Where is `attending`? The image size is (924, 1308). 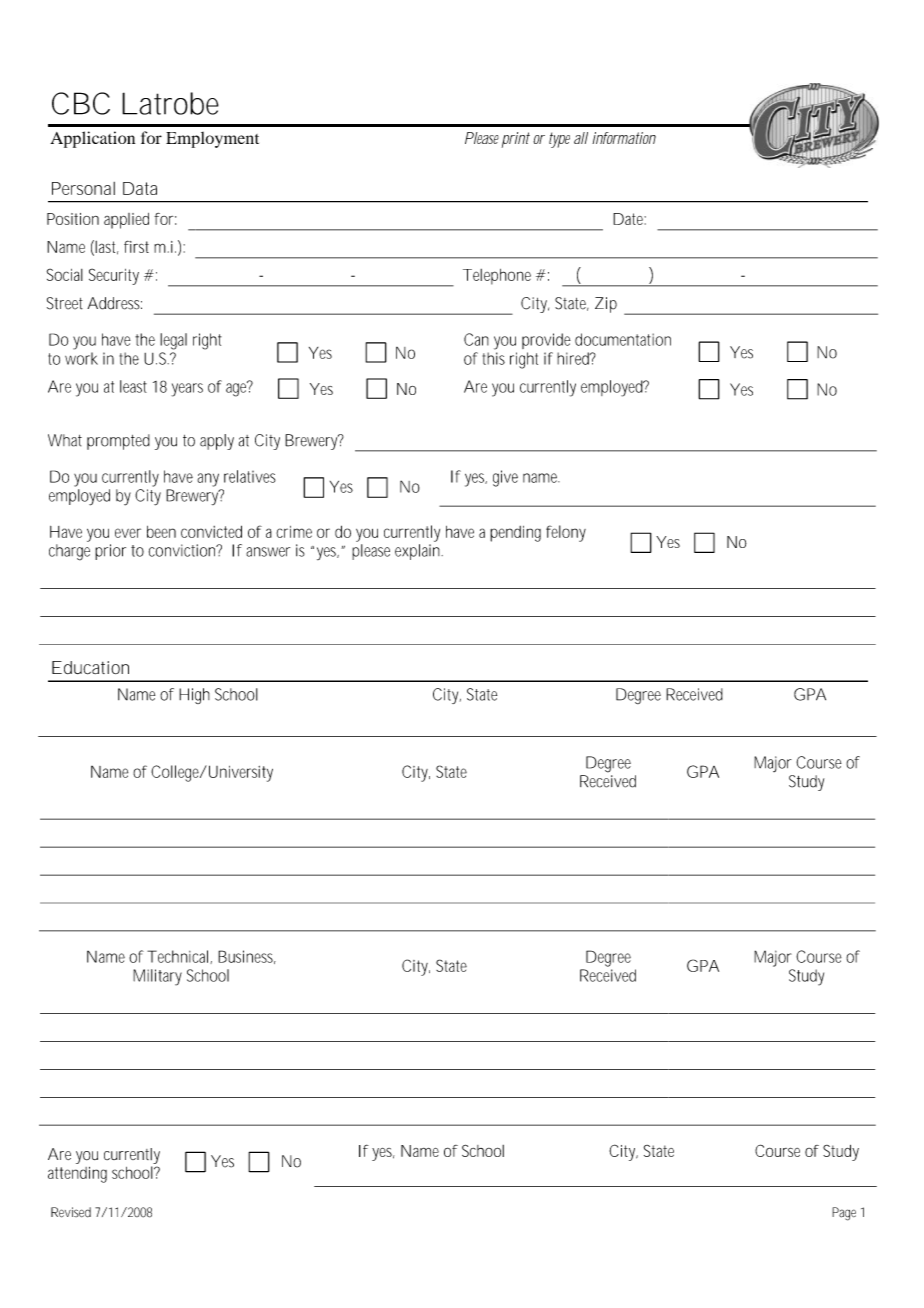 attending is located at coordinates (77, 1175).
